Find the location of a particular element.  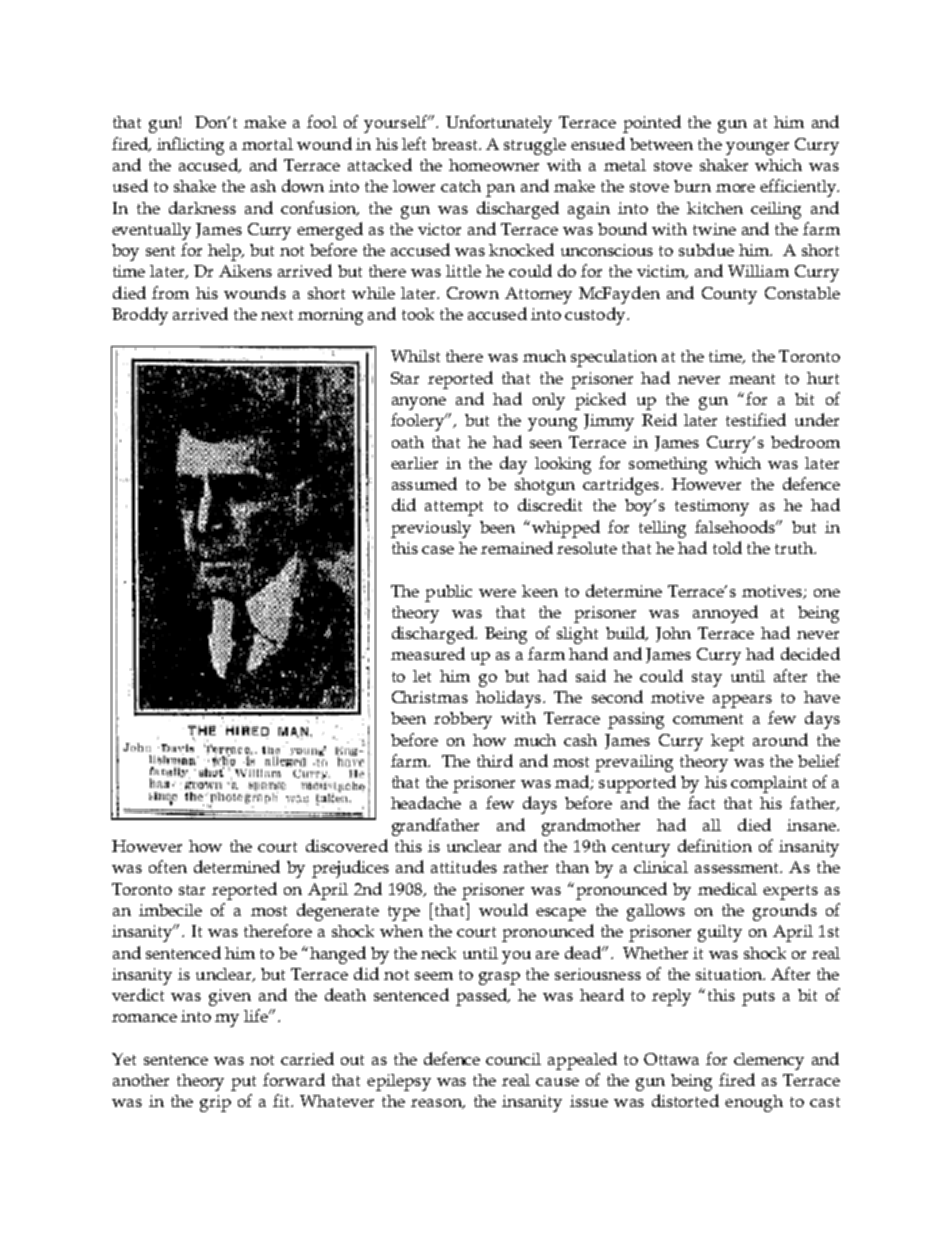

breast is located at coordinates (456, 144).
